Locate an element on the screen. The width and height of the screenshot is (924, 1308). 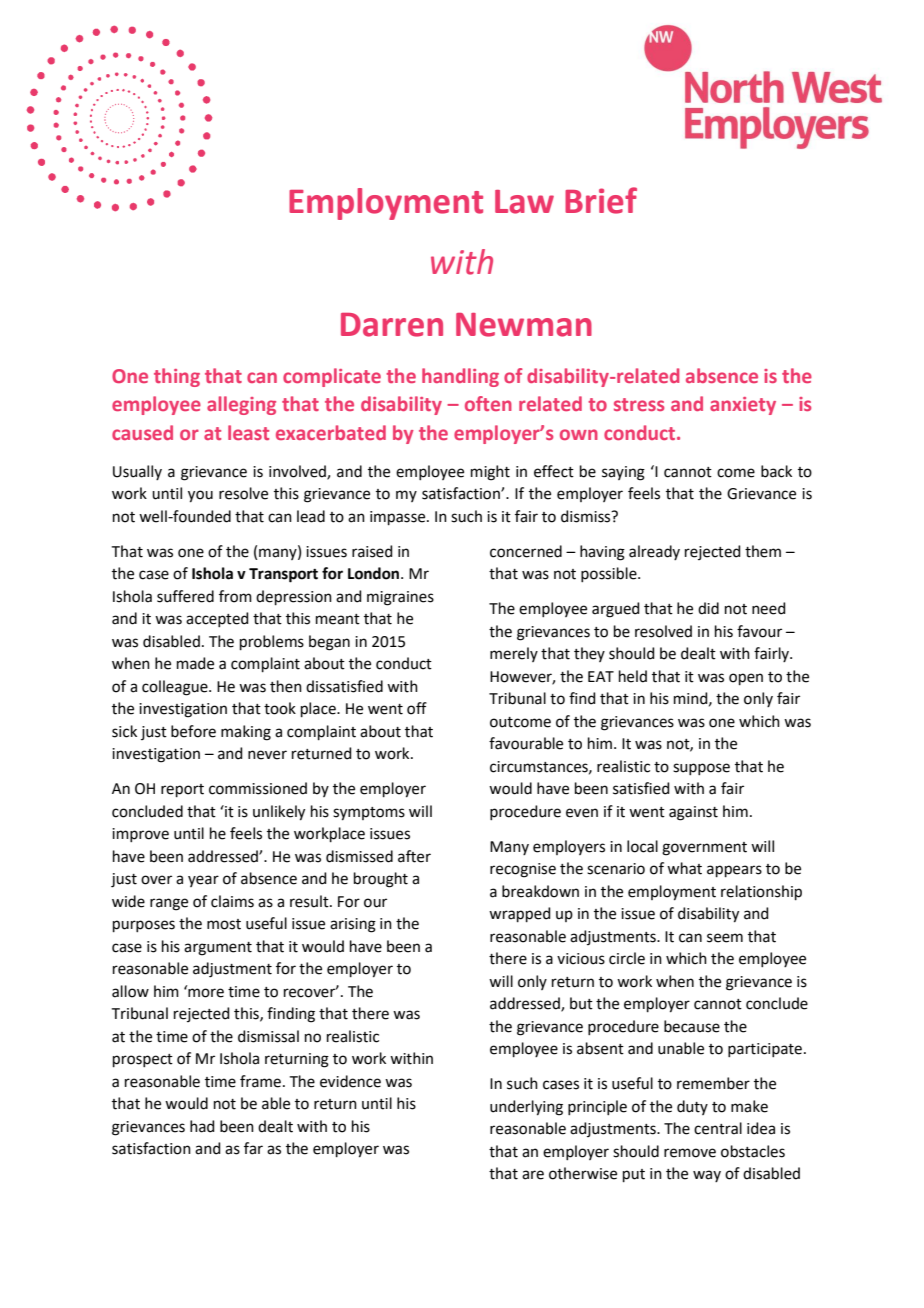
open is located at coordinates (746, 679).
